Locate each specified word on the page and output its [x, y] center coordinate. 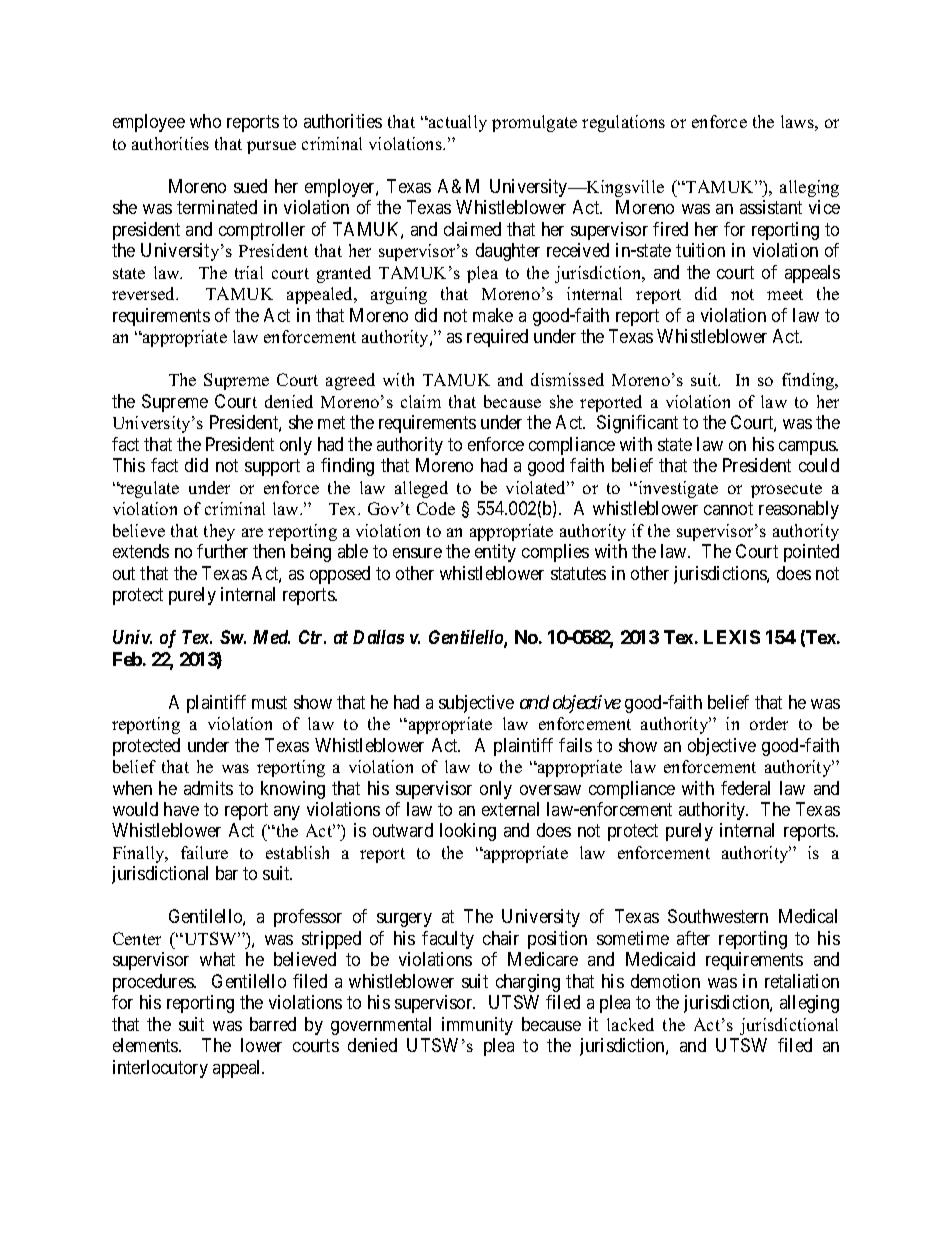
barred [273, 1024]
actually [457, 123]
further [222, 551]
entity [495, 553]
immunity [477, 1026]
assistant [771, 207]
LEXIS [732, 637]
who [205, 121]
